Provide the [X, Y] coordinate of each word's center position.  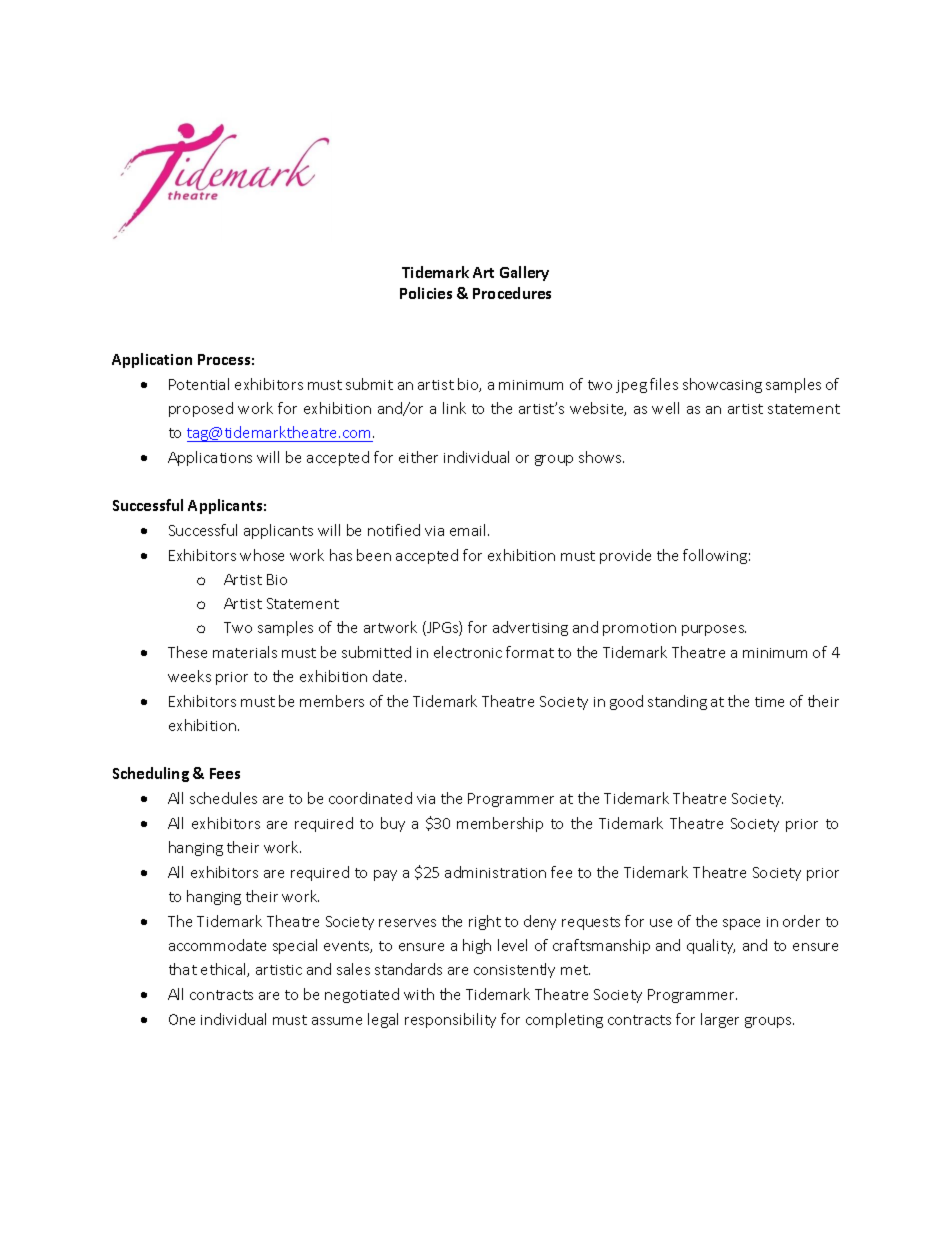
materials [245, 652]
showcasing [722, 385]
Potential [199, 384]
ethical [224, 970]
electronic [468, 652]
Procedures [512, 293]
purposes [714, 630]
